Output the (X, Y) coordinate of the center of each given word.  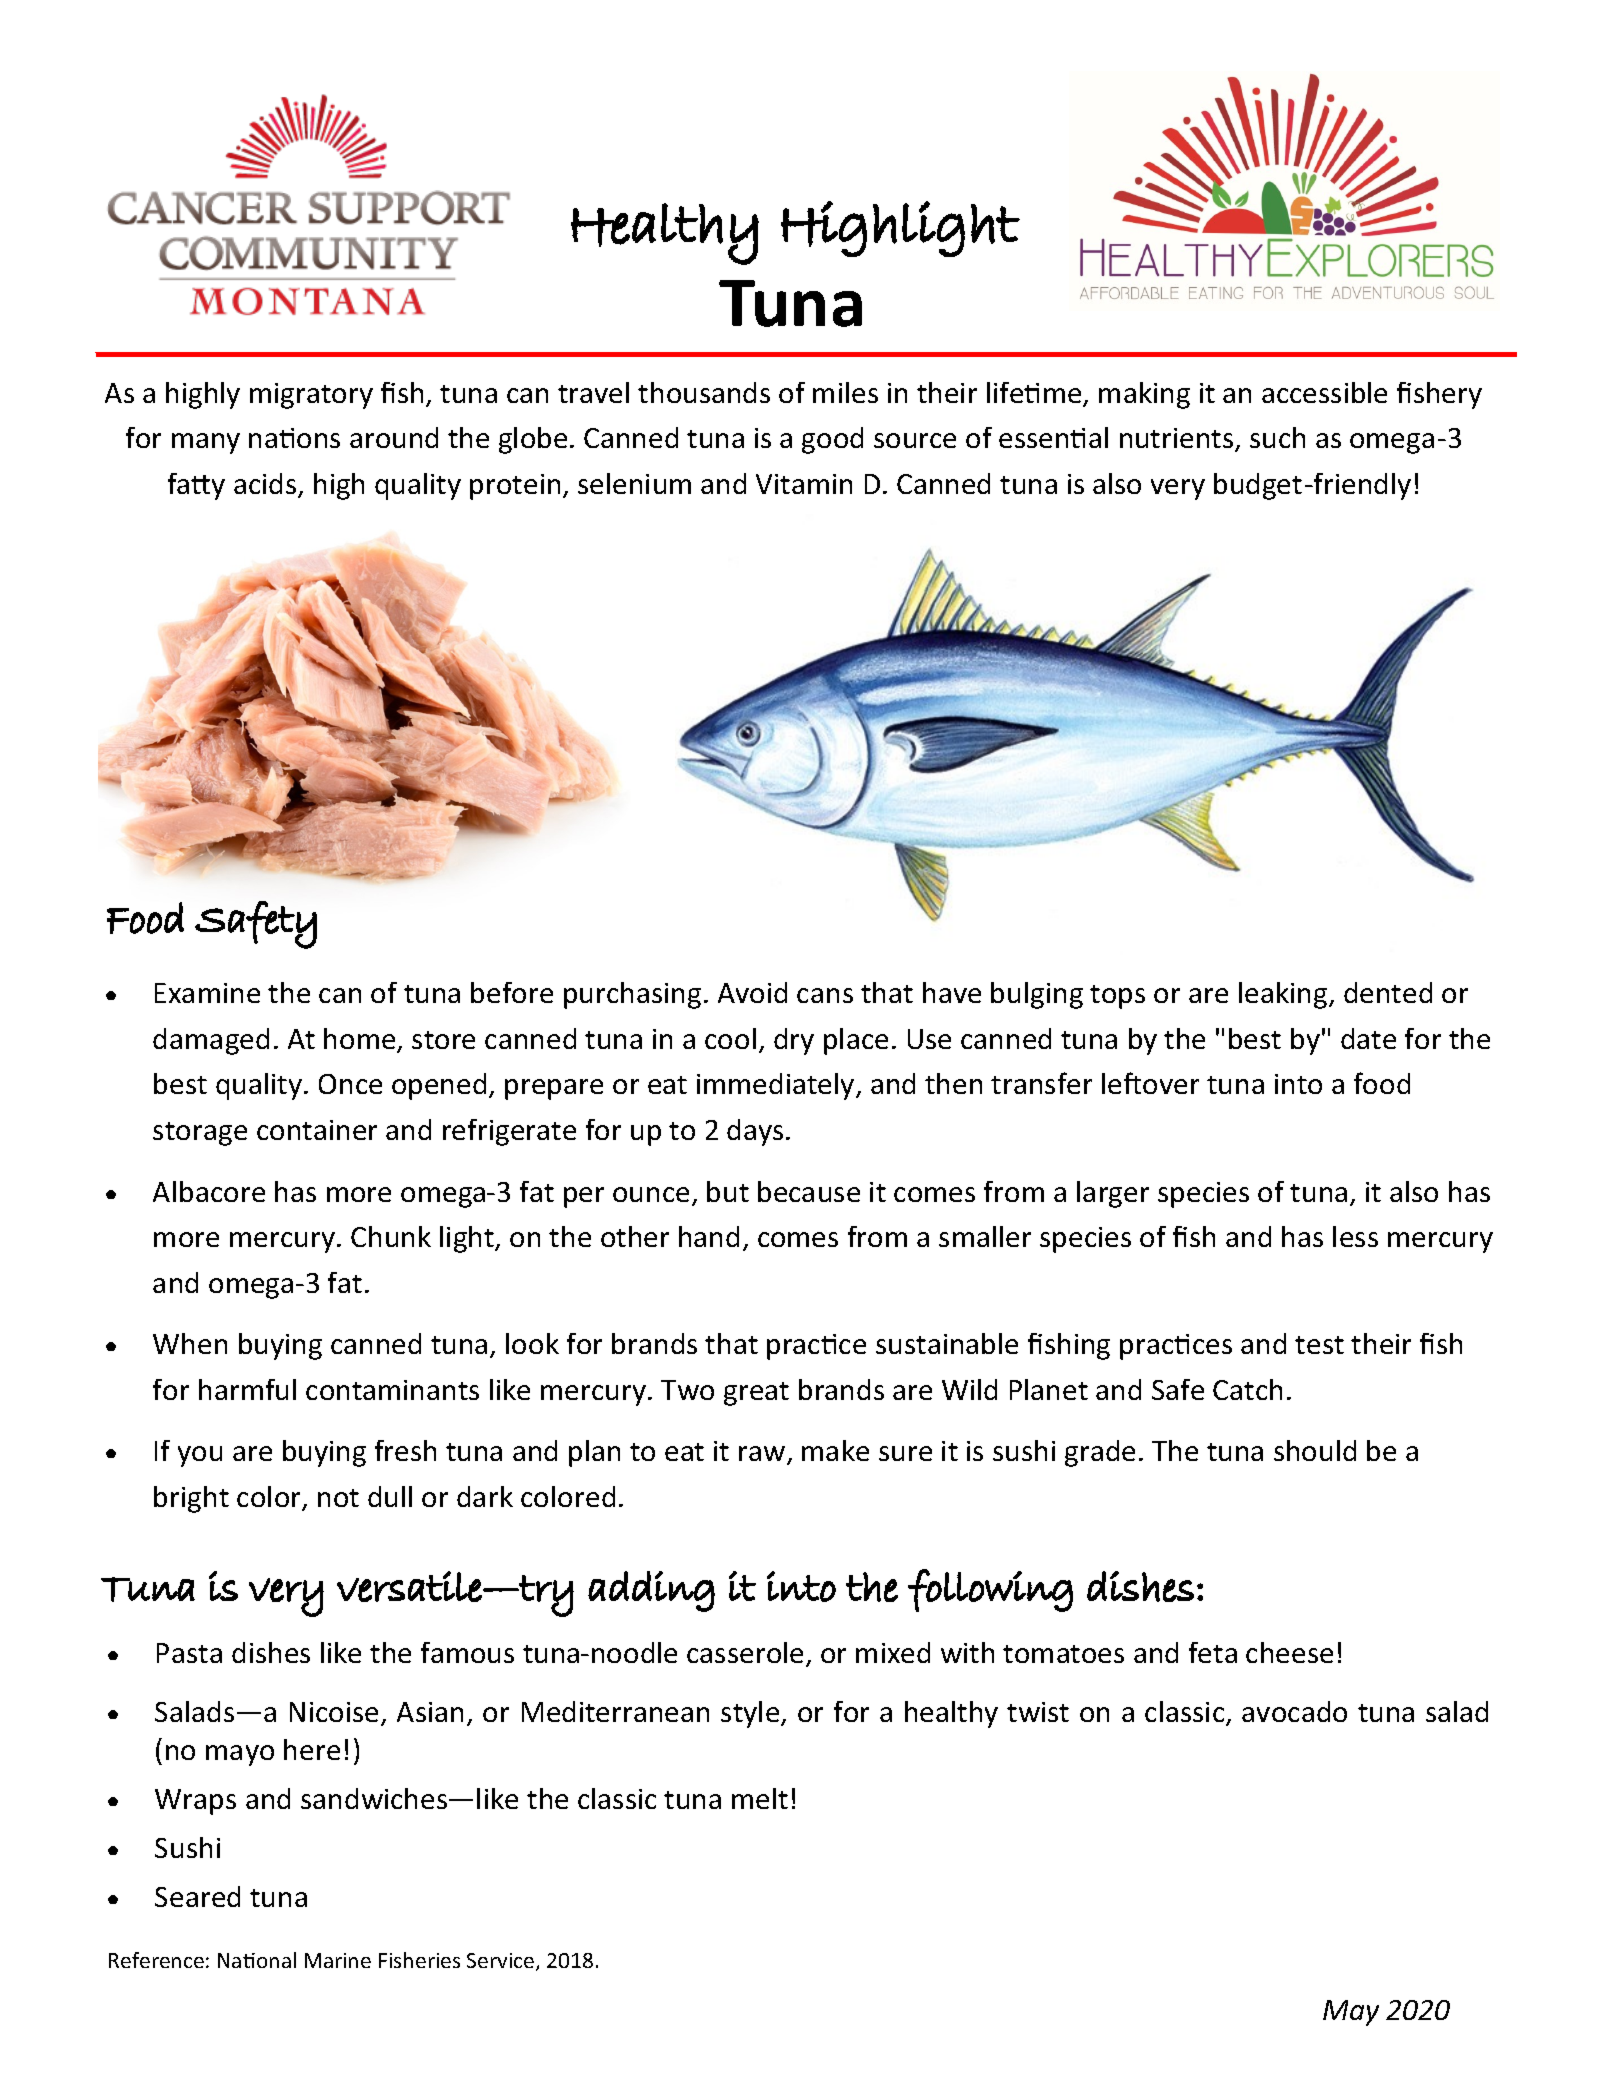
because (809, 1191)
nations (294, 438)
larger (1113, 1194)
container (317, 1130)
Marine (338, 1960)
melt (760, 1798)
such (1277, 437)
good (832, 440)
